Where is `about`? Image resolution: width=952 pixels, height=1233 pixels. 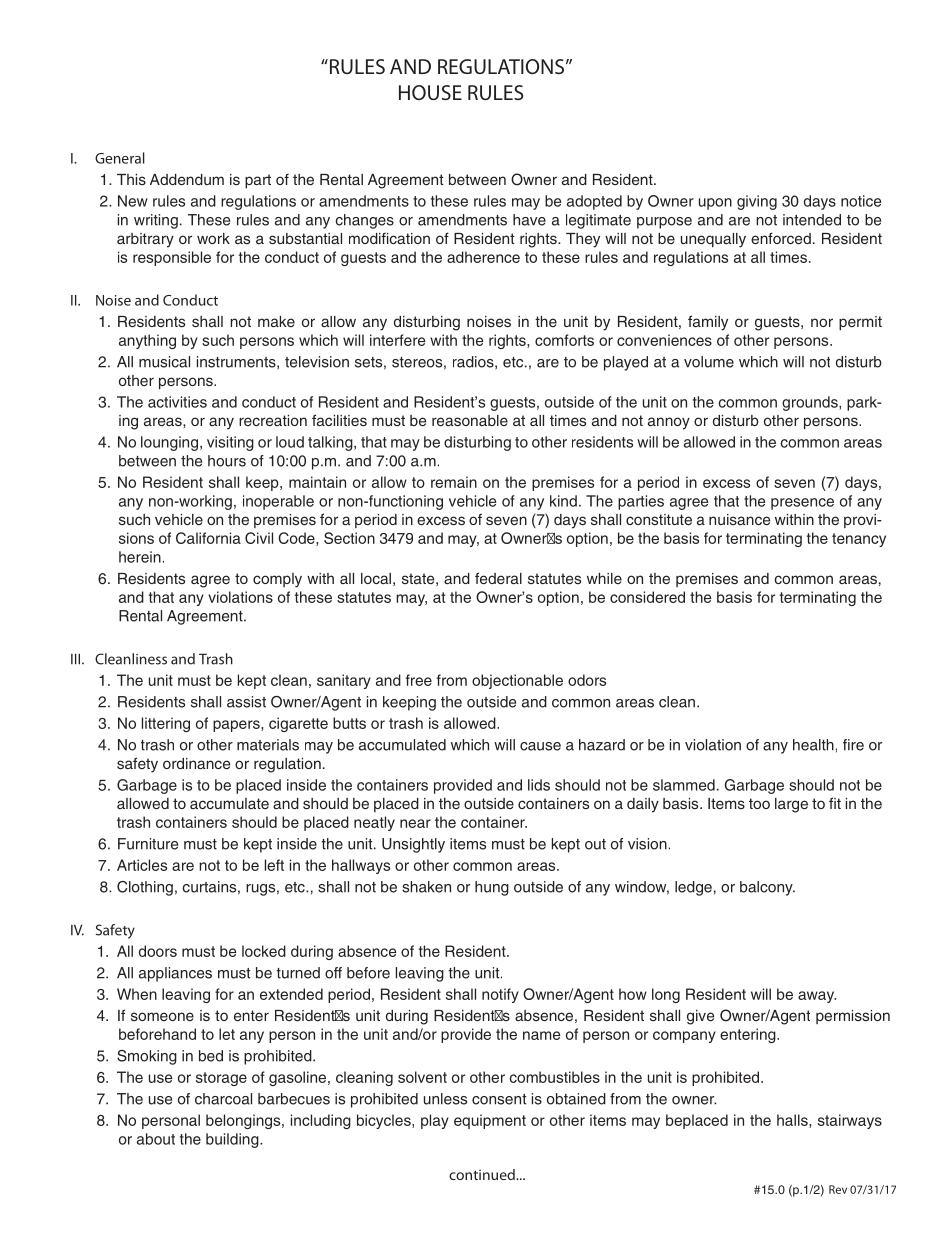 about is located at coordinates (156, 1139).
